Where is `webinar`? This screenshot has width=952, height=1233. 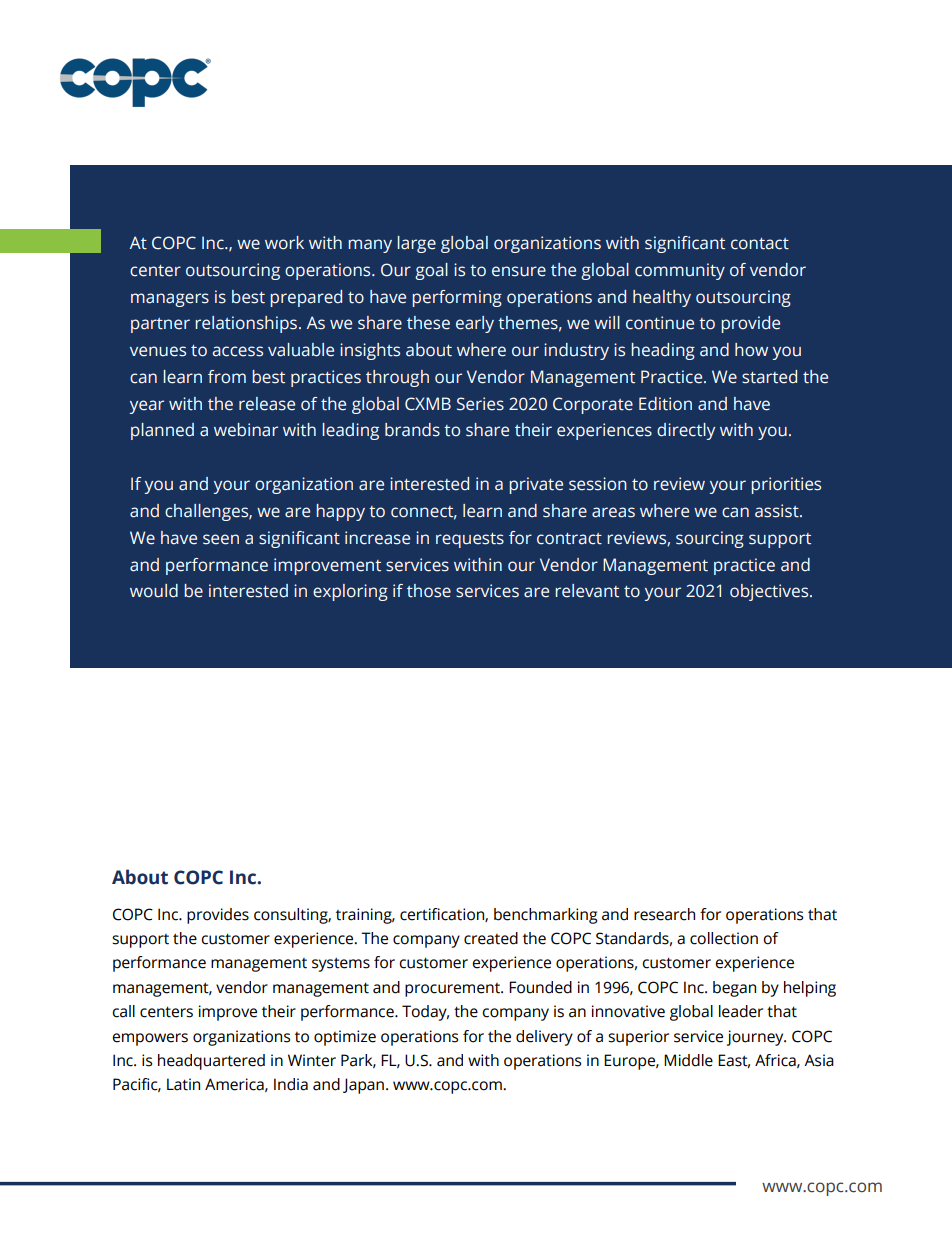 webinar is located at coordinates (246, 430).
